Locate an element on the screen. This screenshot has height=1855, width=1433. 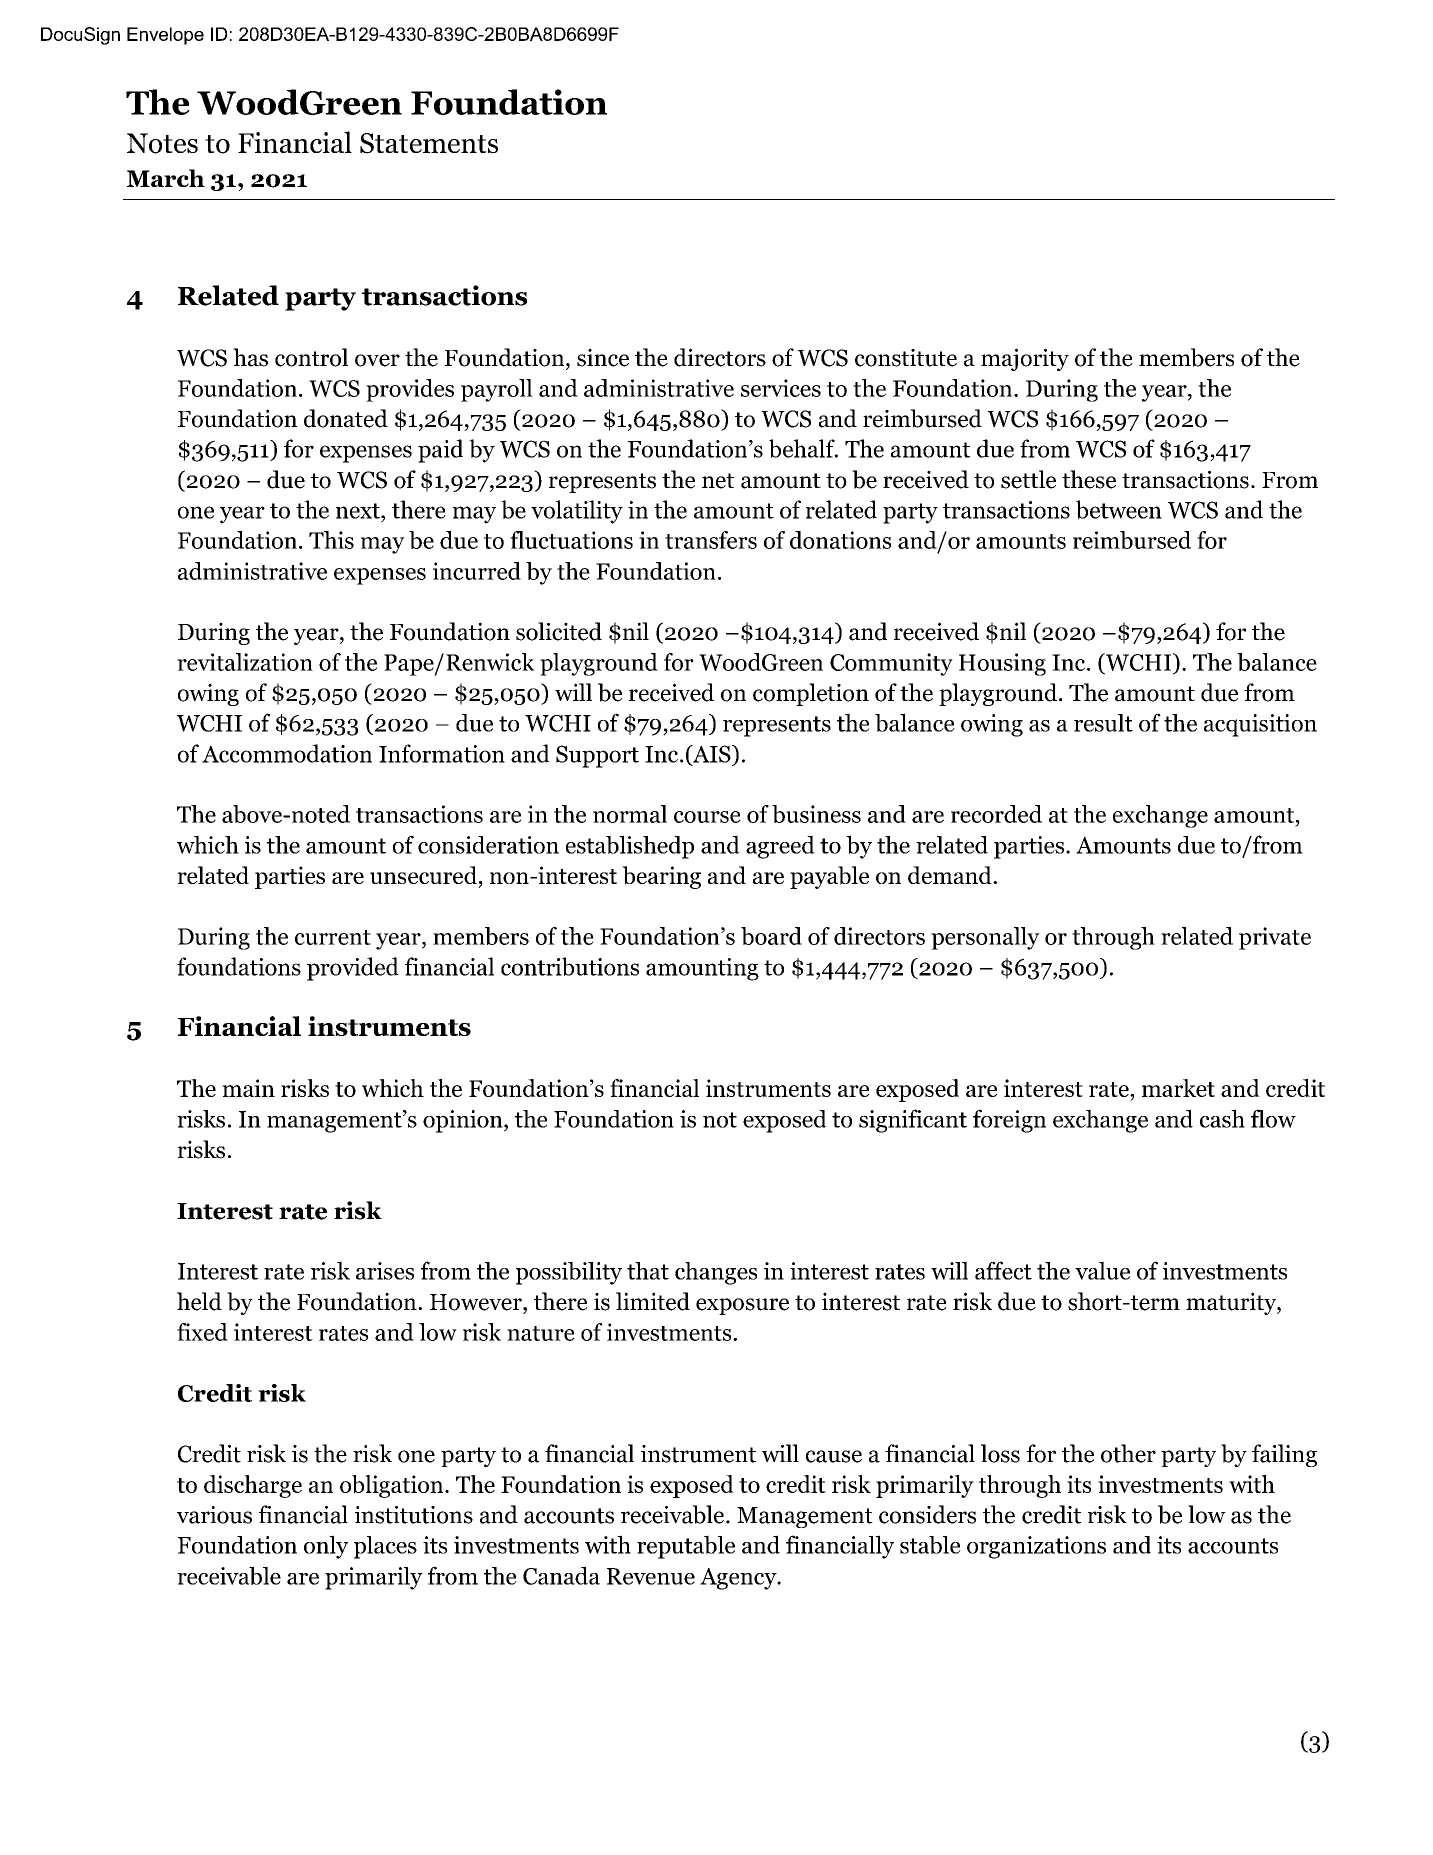
March is located at coordinates (166, 178).
